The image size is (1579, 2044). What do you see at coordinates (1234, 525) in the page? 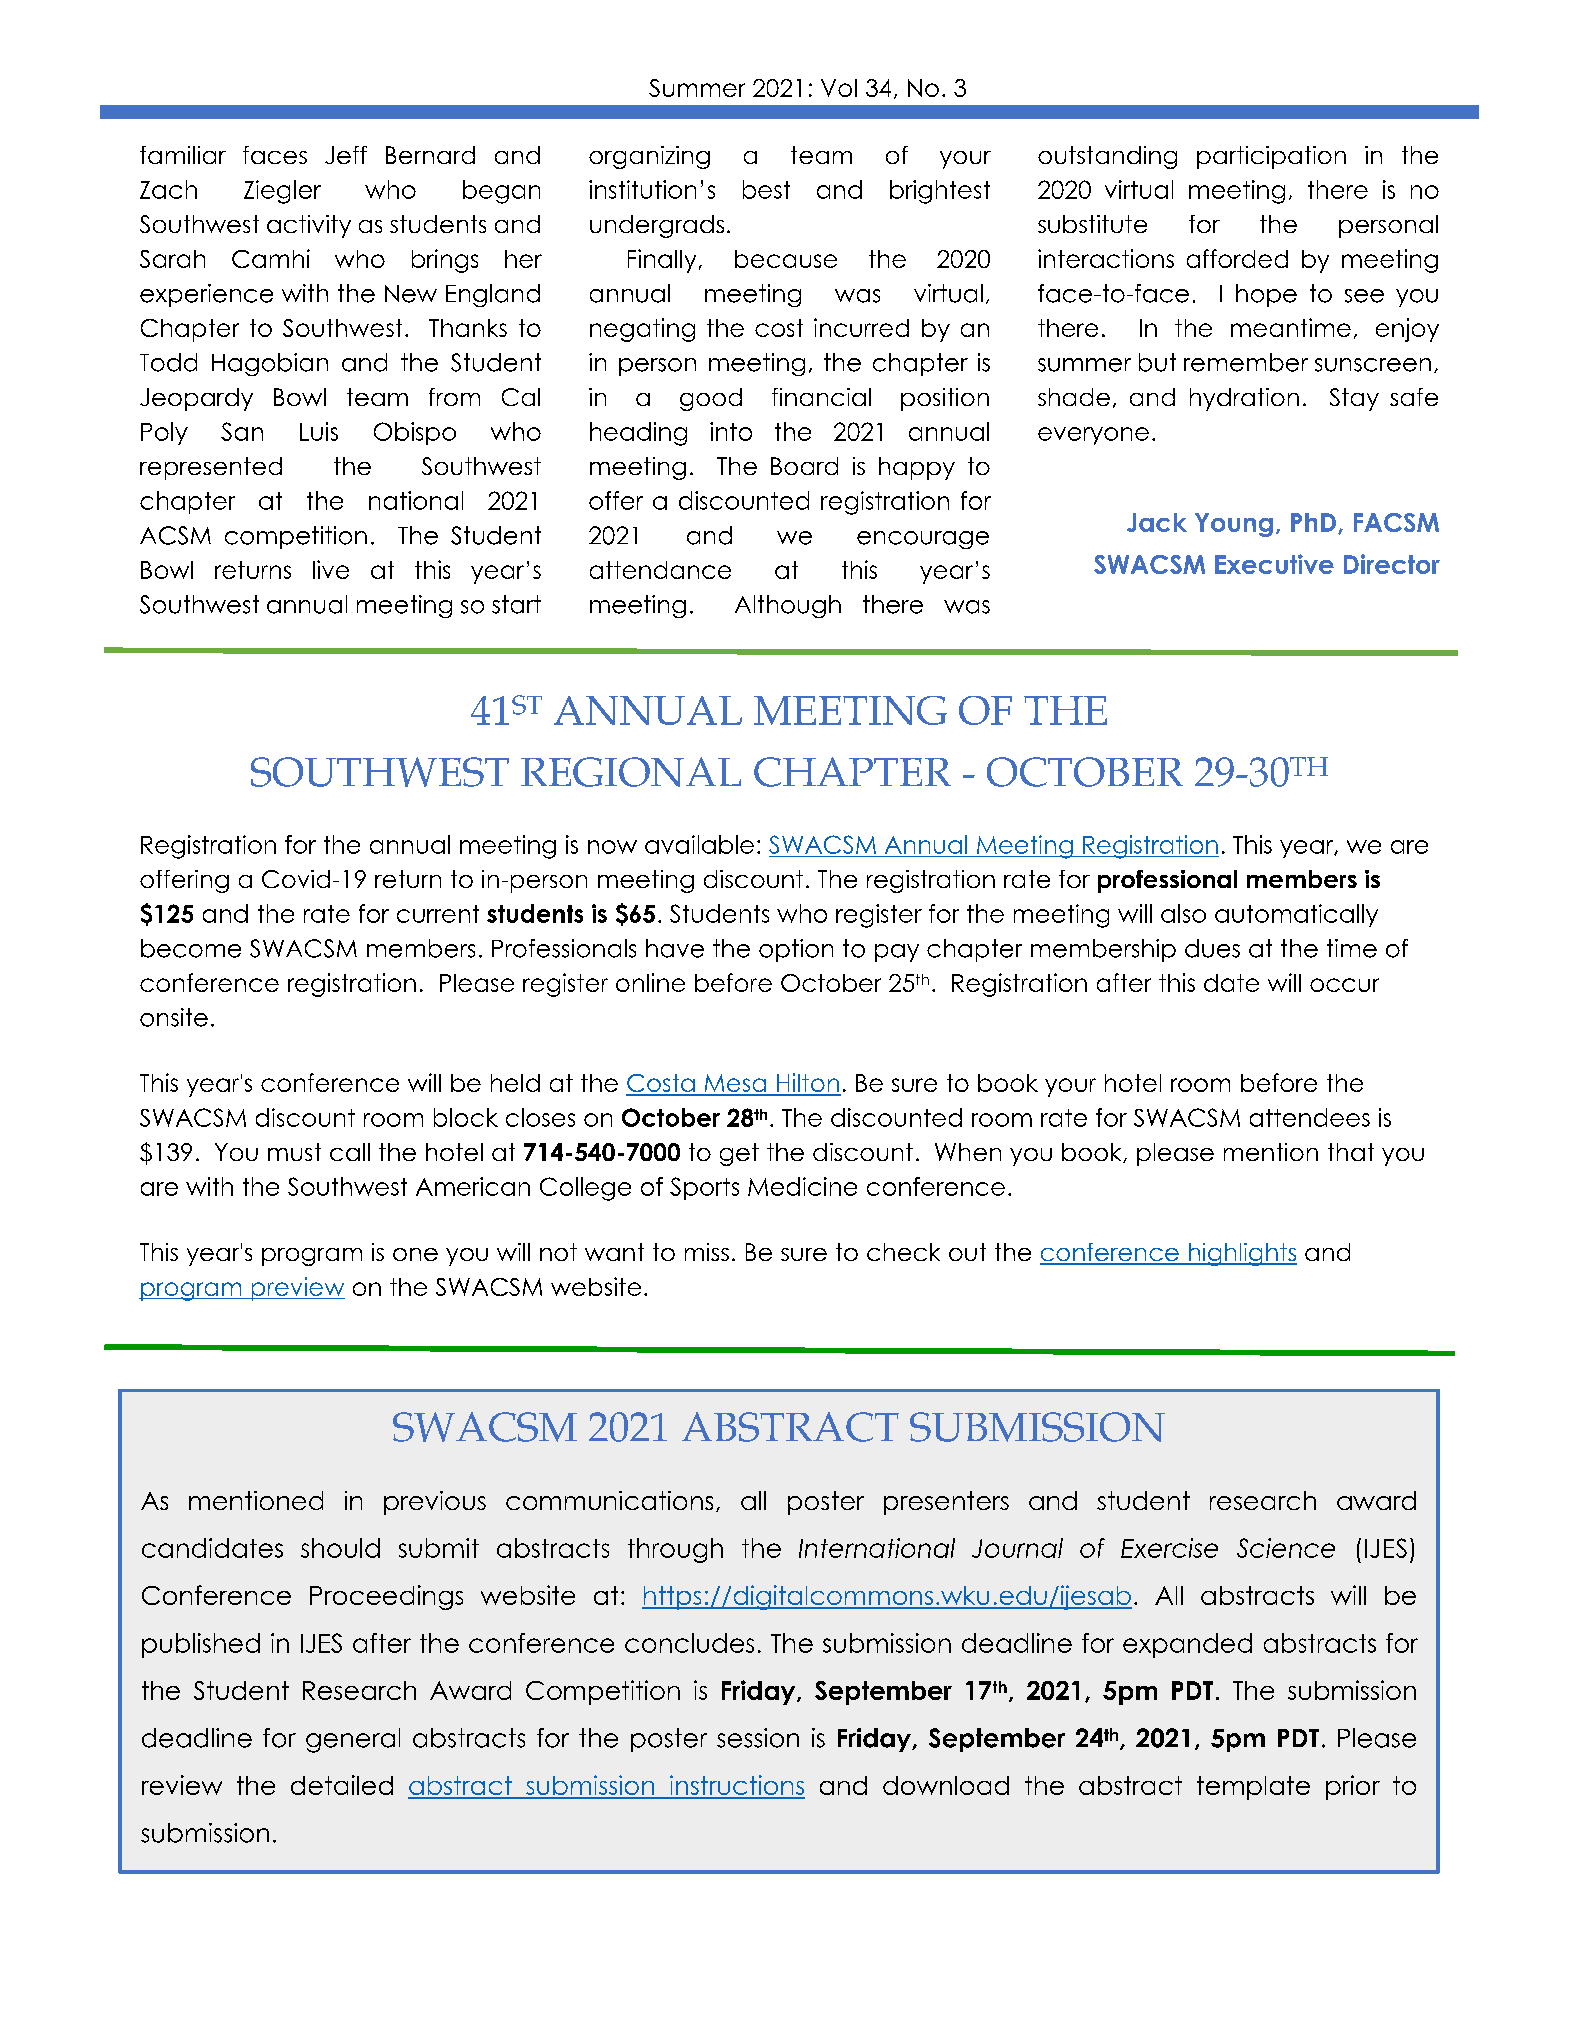
I see `Young` at bounding box center [1234, 525].
